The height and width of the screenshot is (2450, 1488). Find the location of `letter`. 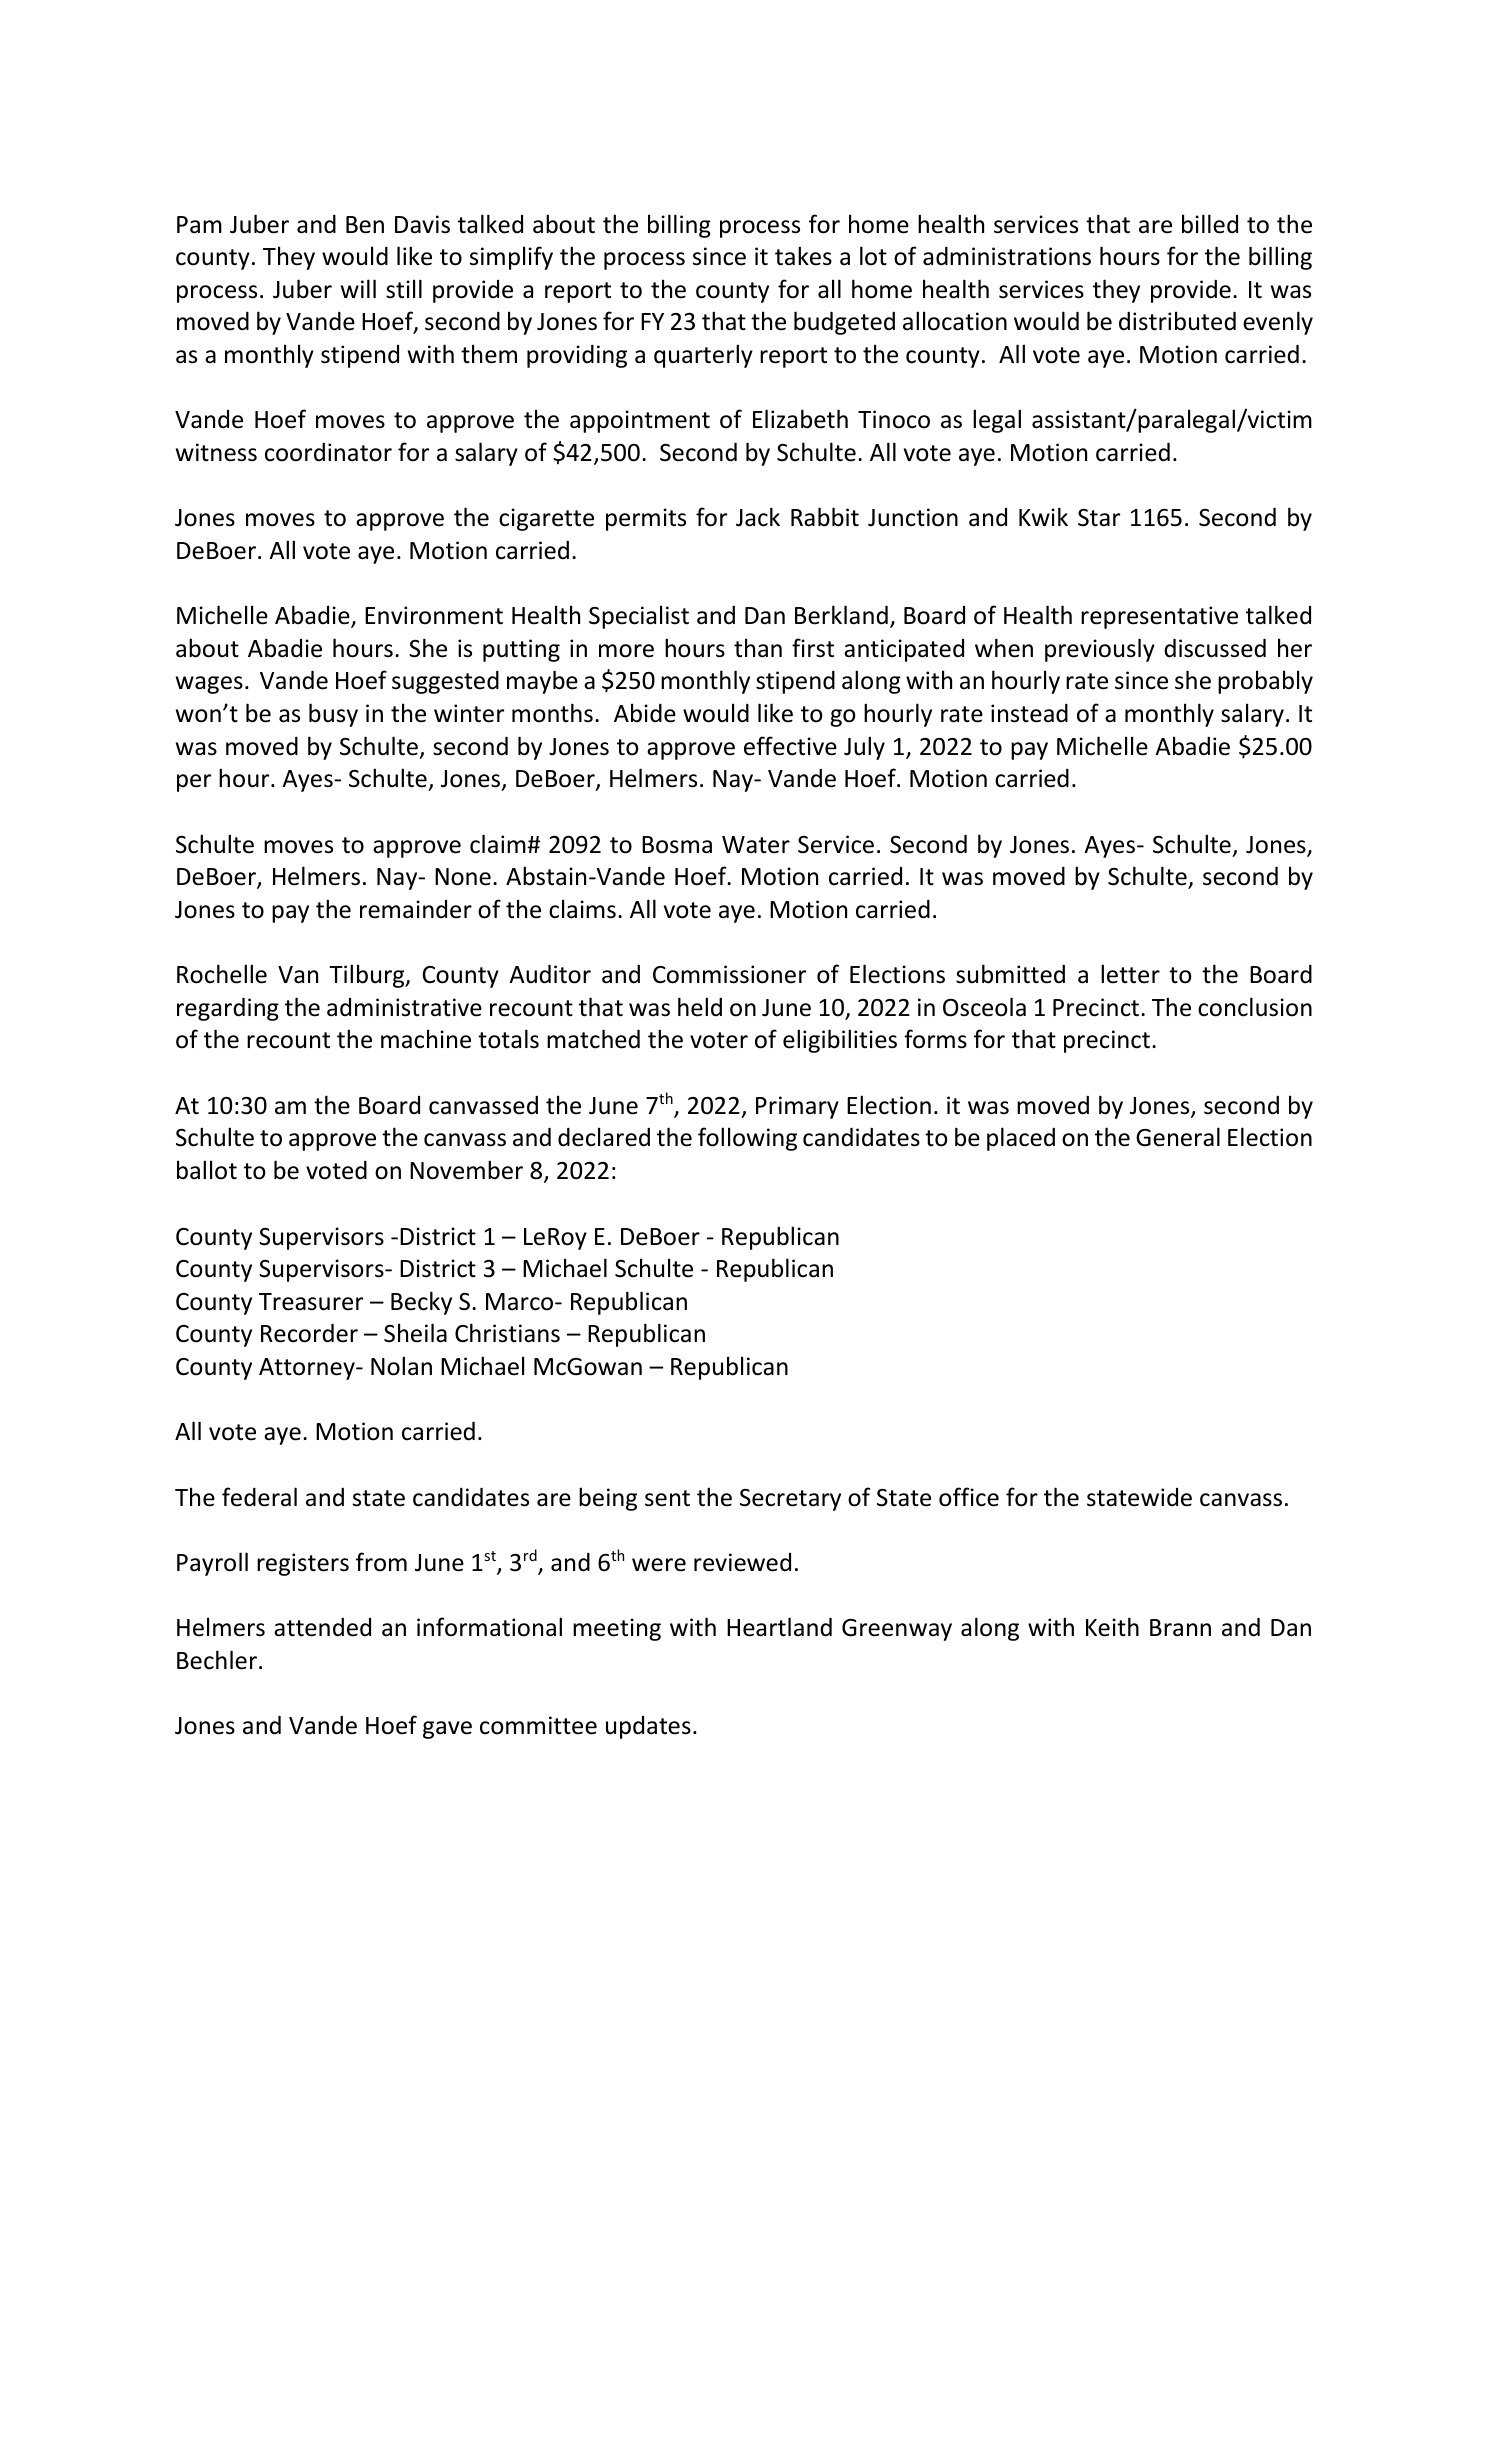

letter is located at coordinates (1130, 974).
